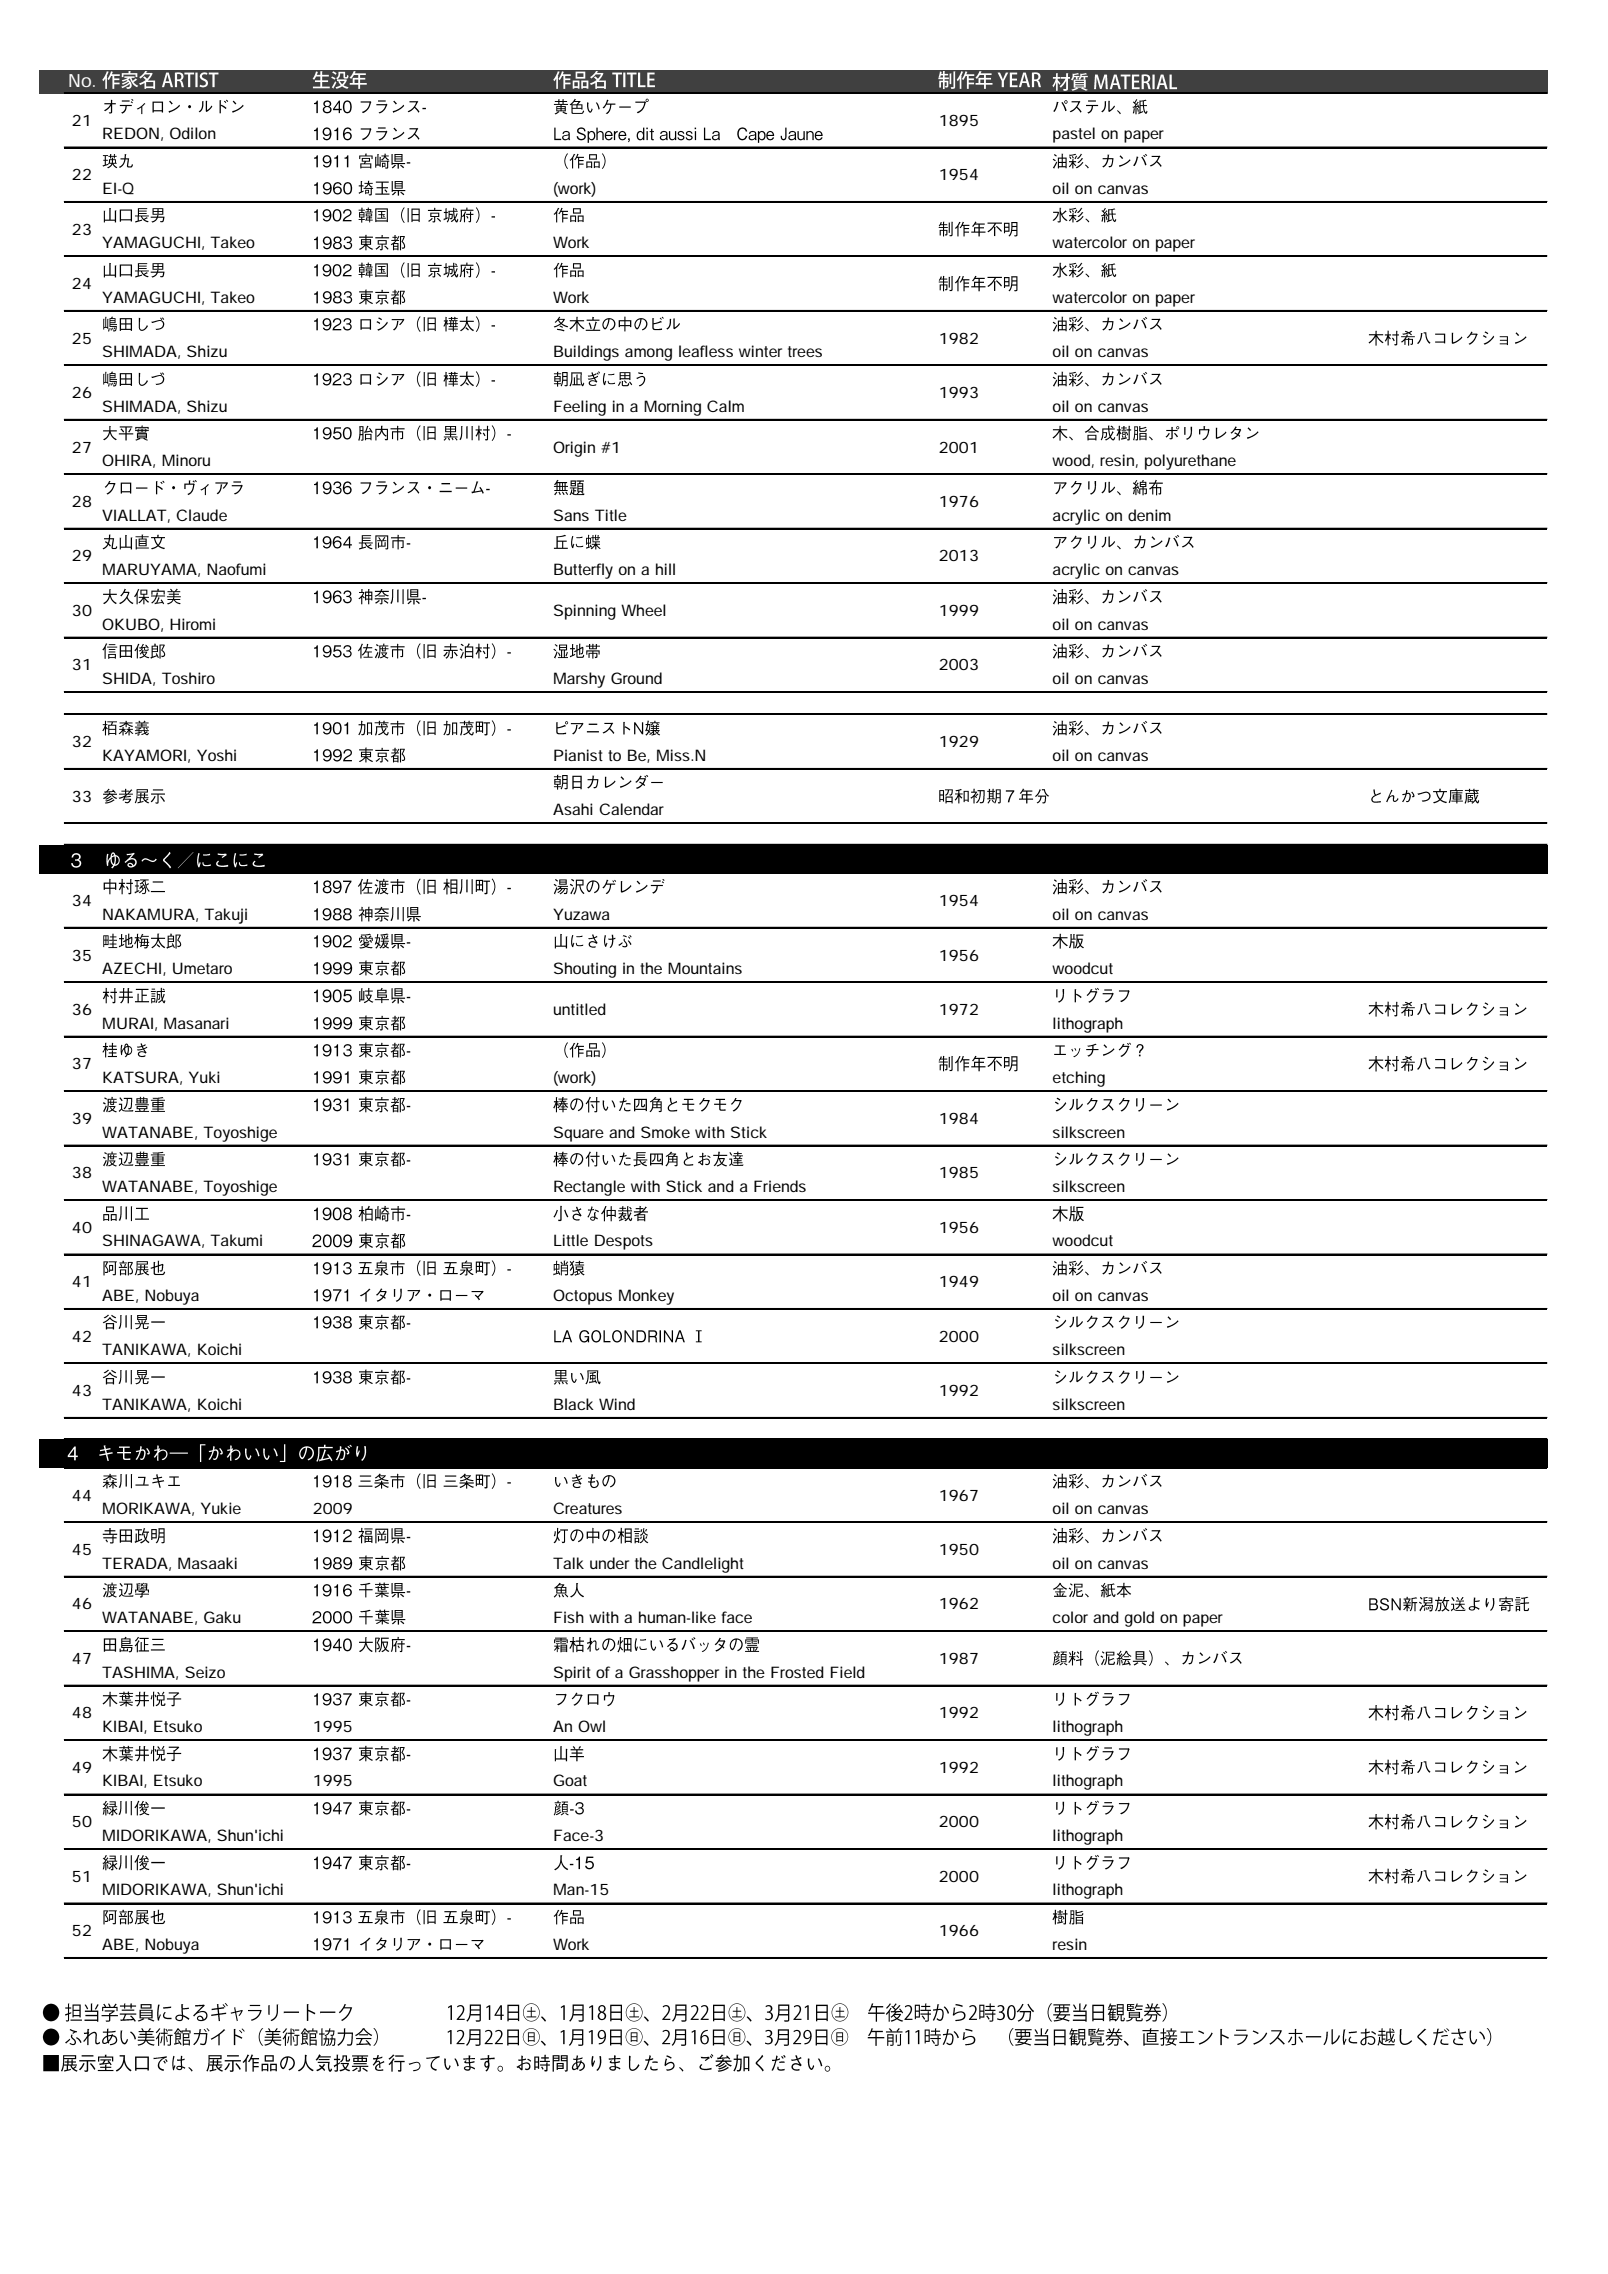 Image resolution: width=1608 pixels, height=2274 pixels. What do you see at coordinates (674, 1674) in the screenshot?
I see `Grasshopper` at bounding box center [674, 1674].
